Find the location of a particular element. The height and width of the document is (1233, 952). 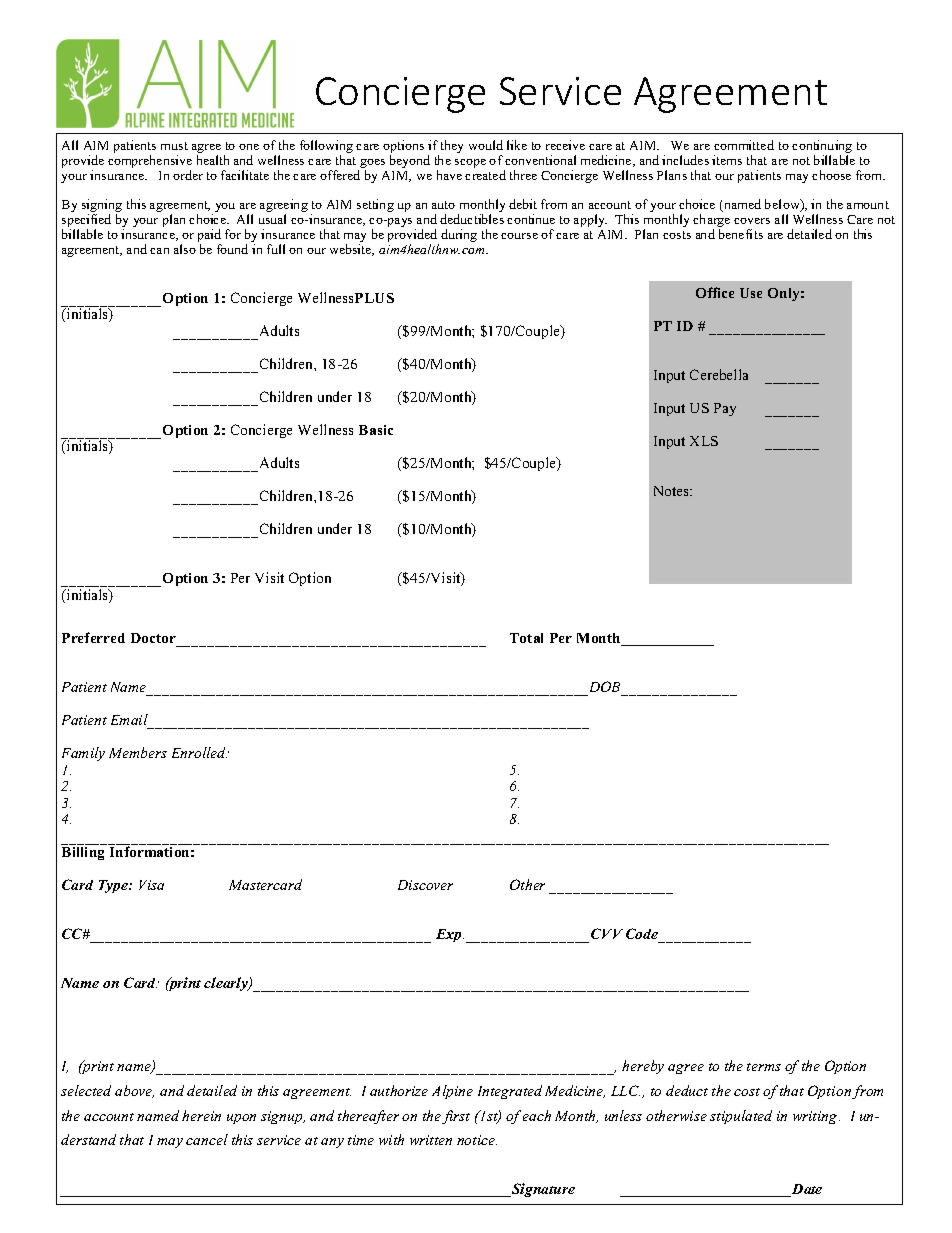

terms is located at coordinates (764, 1067).
